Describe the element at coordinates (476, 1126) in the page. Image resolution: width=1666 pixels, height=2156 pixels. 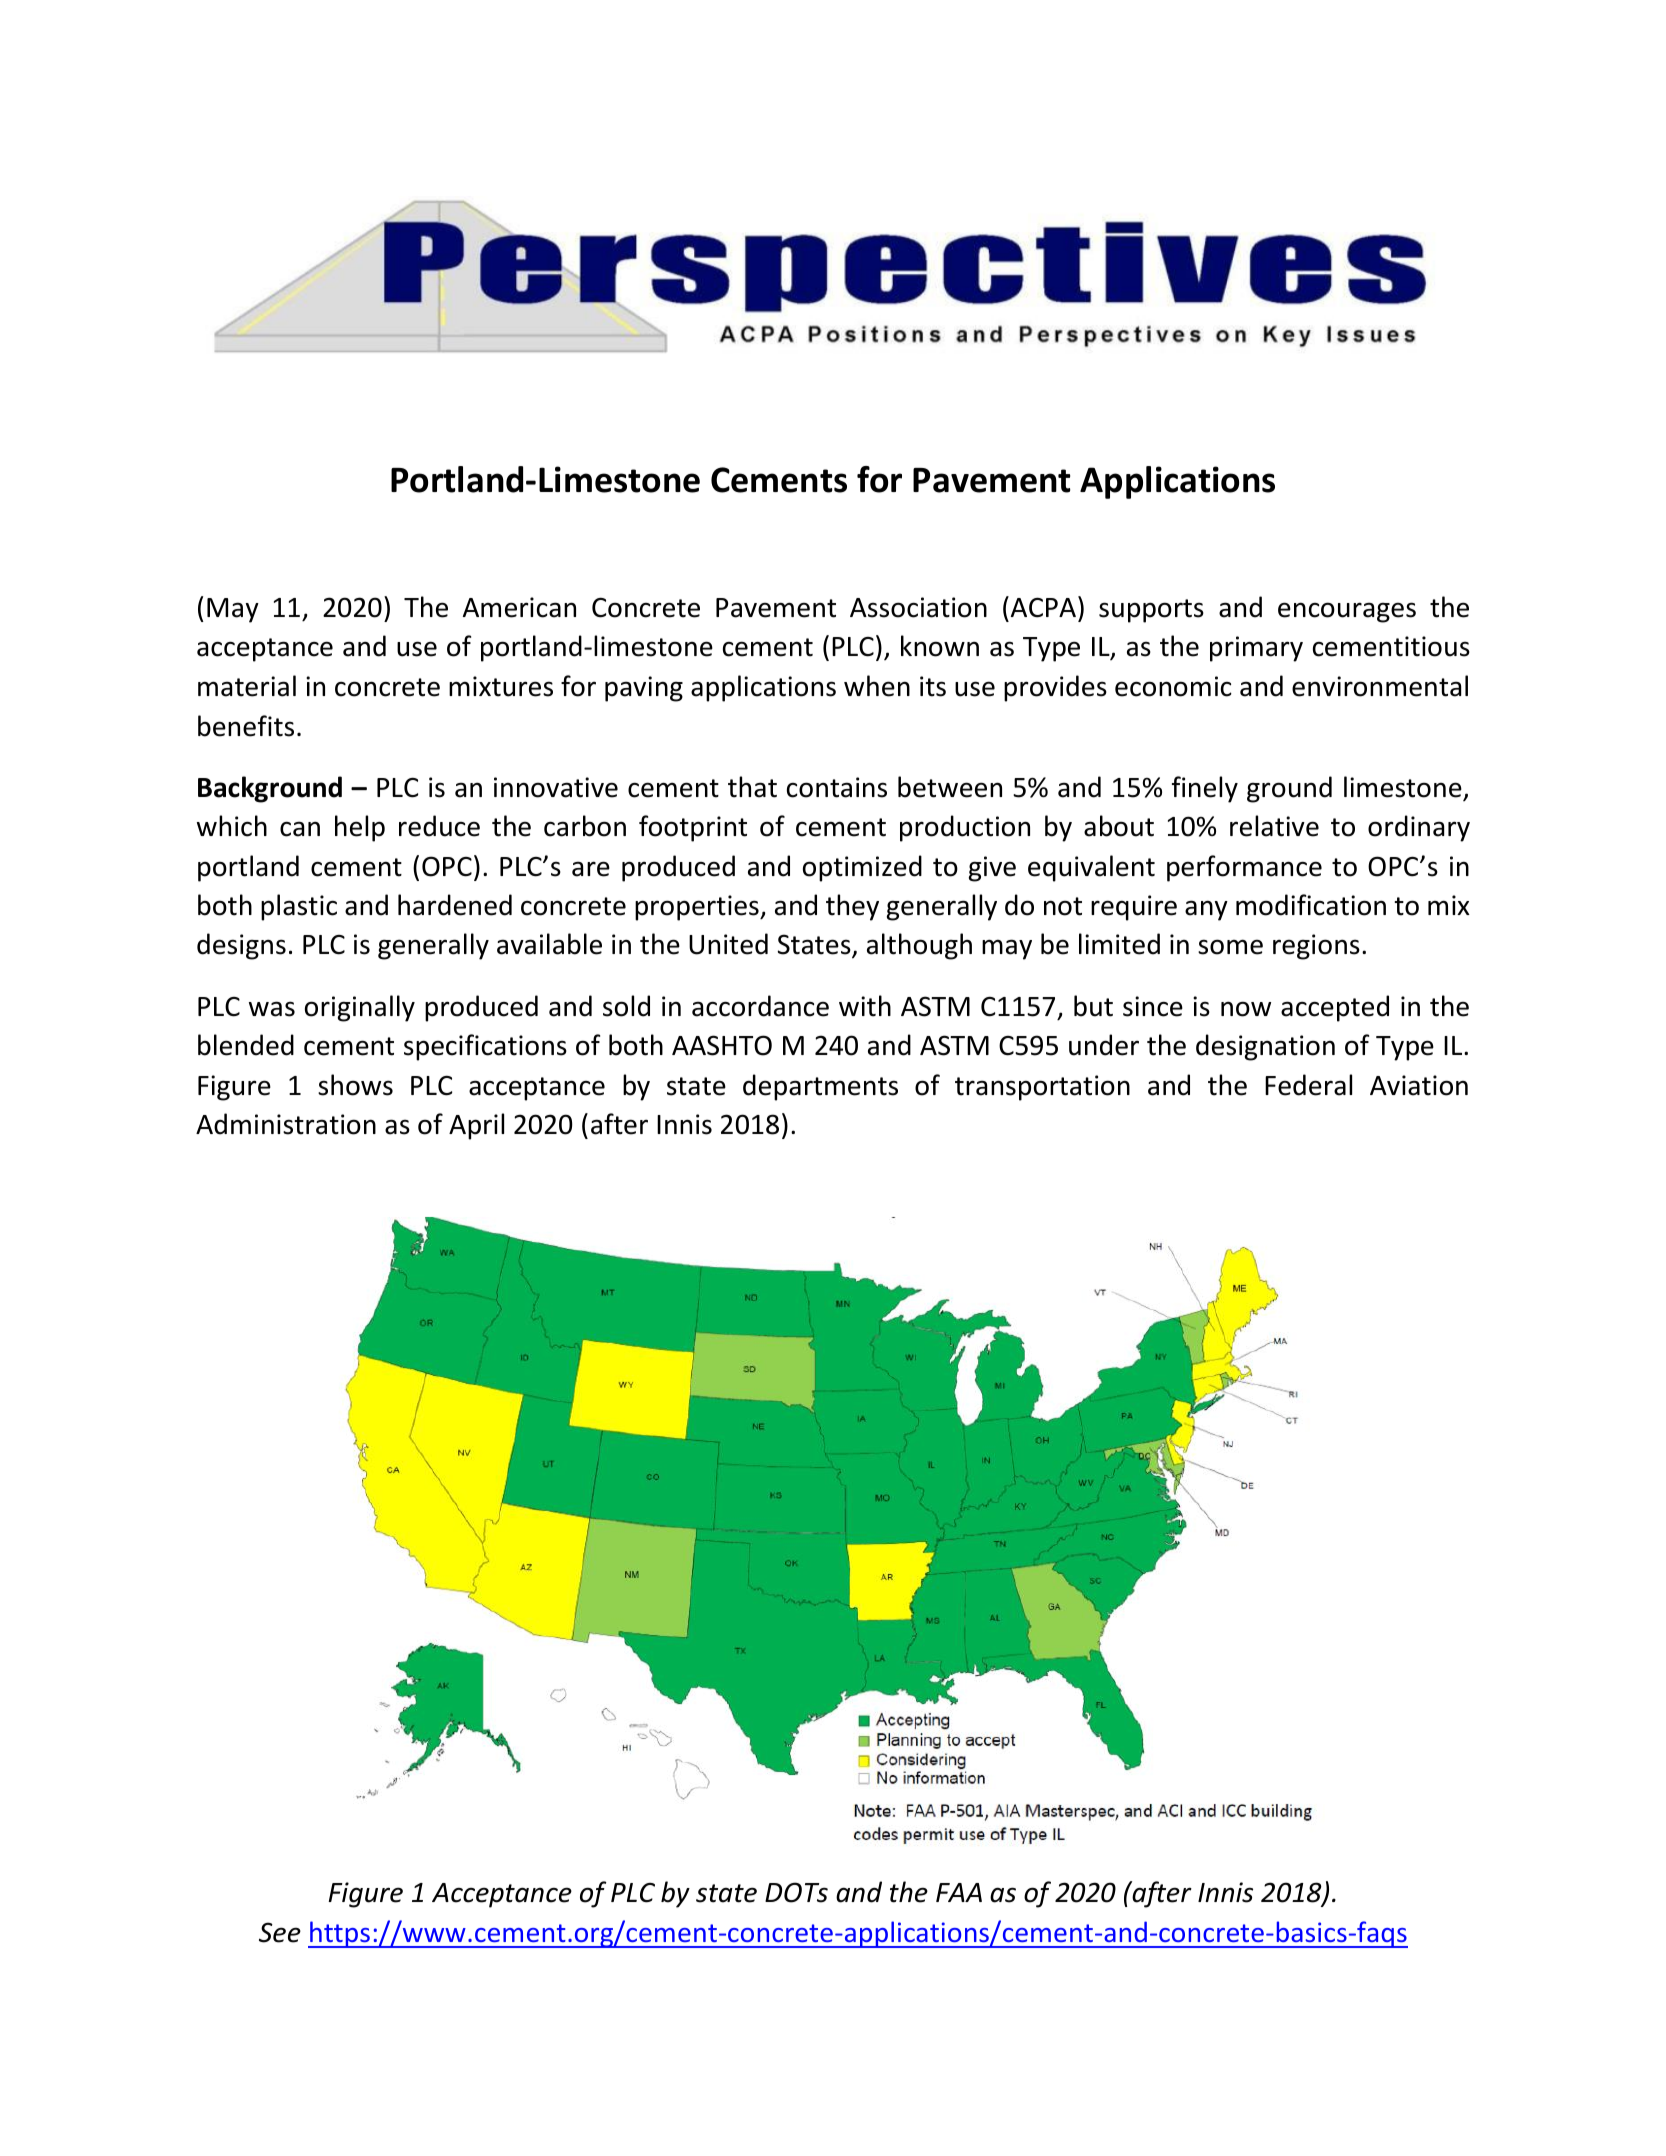
I see `April` at that location.
